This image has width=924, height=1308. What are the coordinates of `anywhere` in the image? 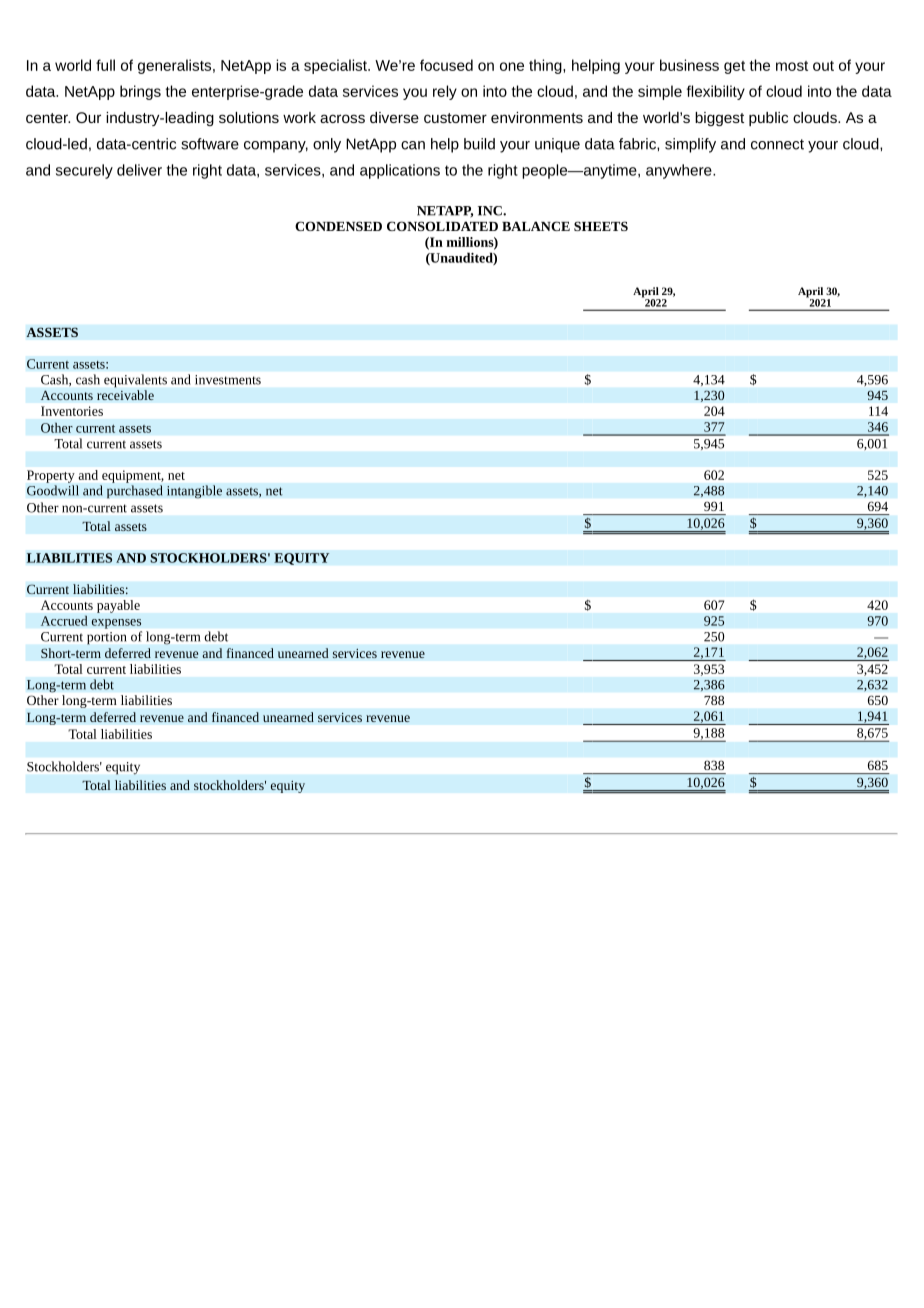 It's located at (680, 171).
